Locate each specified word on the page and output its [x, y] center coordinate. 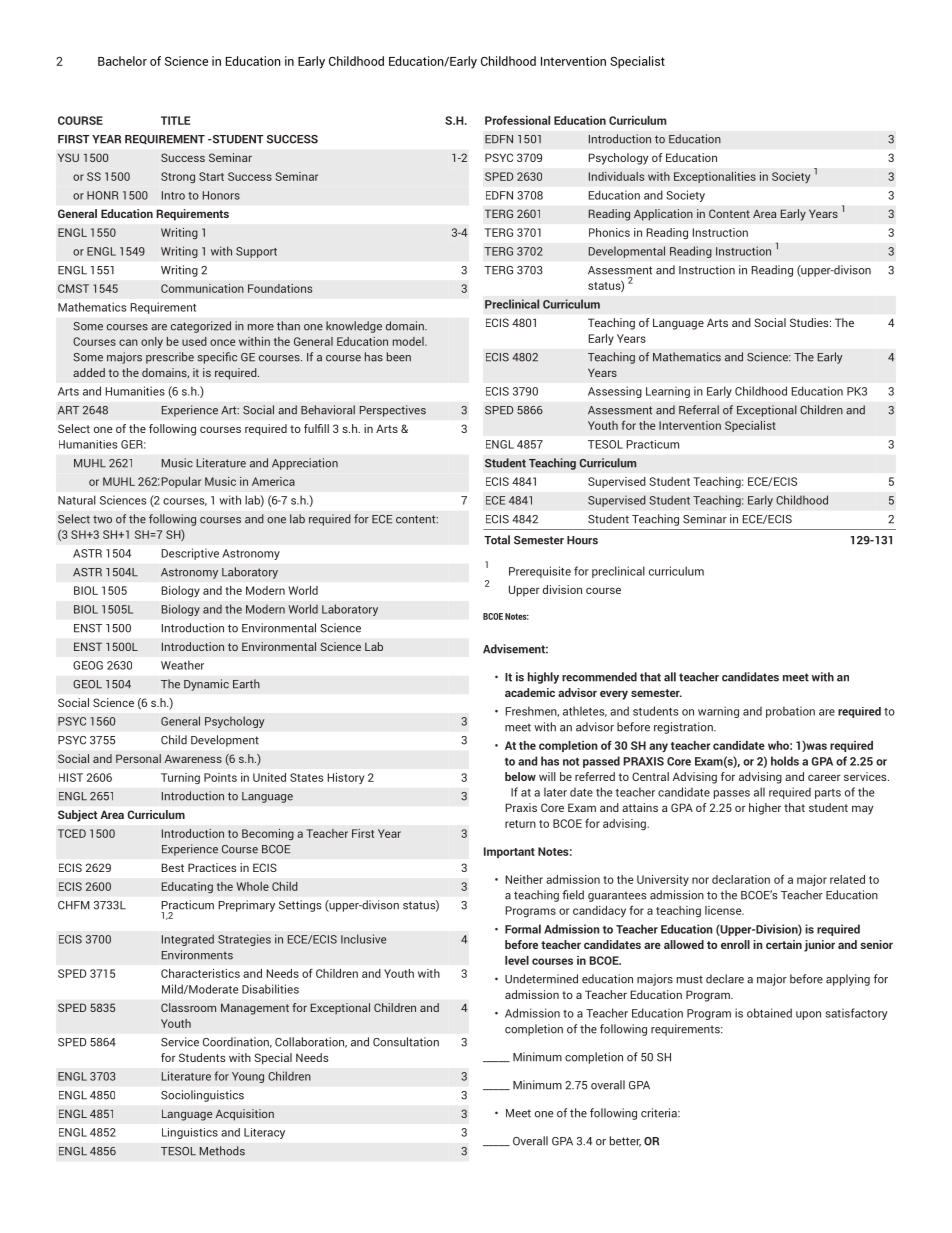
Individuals [616, 176]
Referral [699, 410]
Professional [517, 120]
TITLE [175, 120]
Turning [180, 778]
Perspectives [392, 411]
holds [785, 761]
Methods [222, 1151]
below [520, 776]
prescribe [170, 358]
